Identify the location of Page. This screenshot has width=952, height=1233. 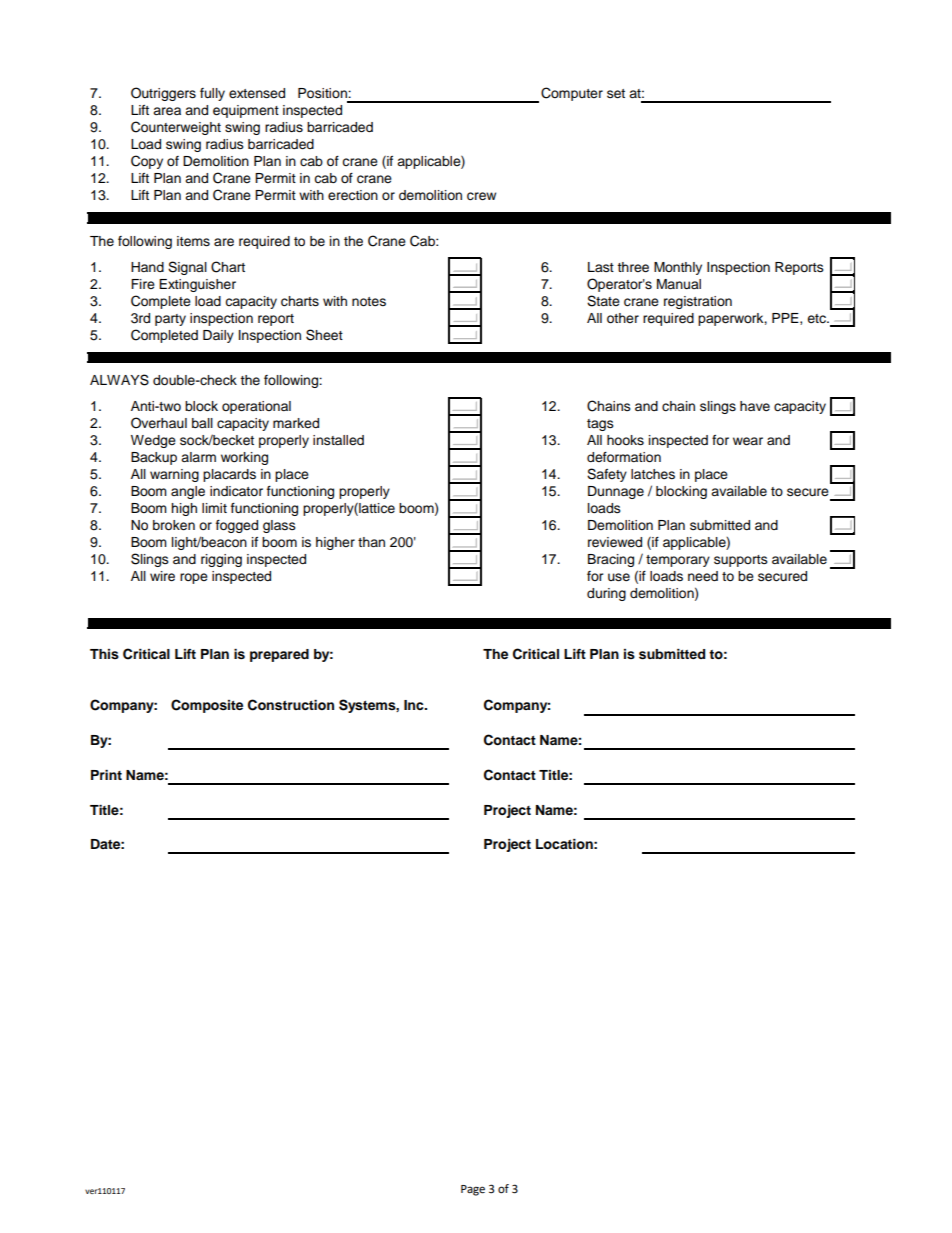
(473, 1190).
